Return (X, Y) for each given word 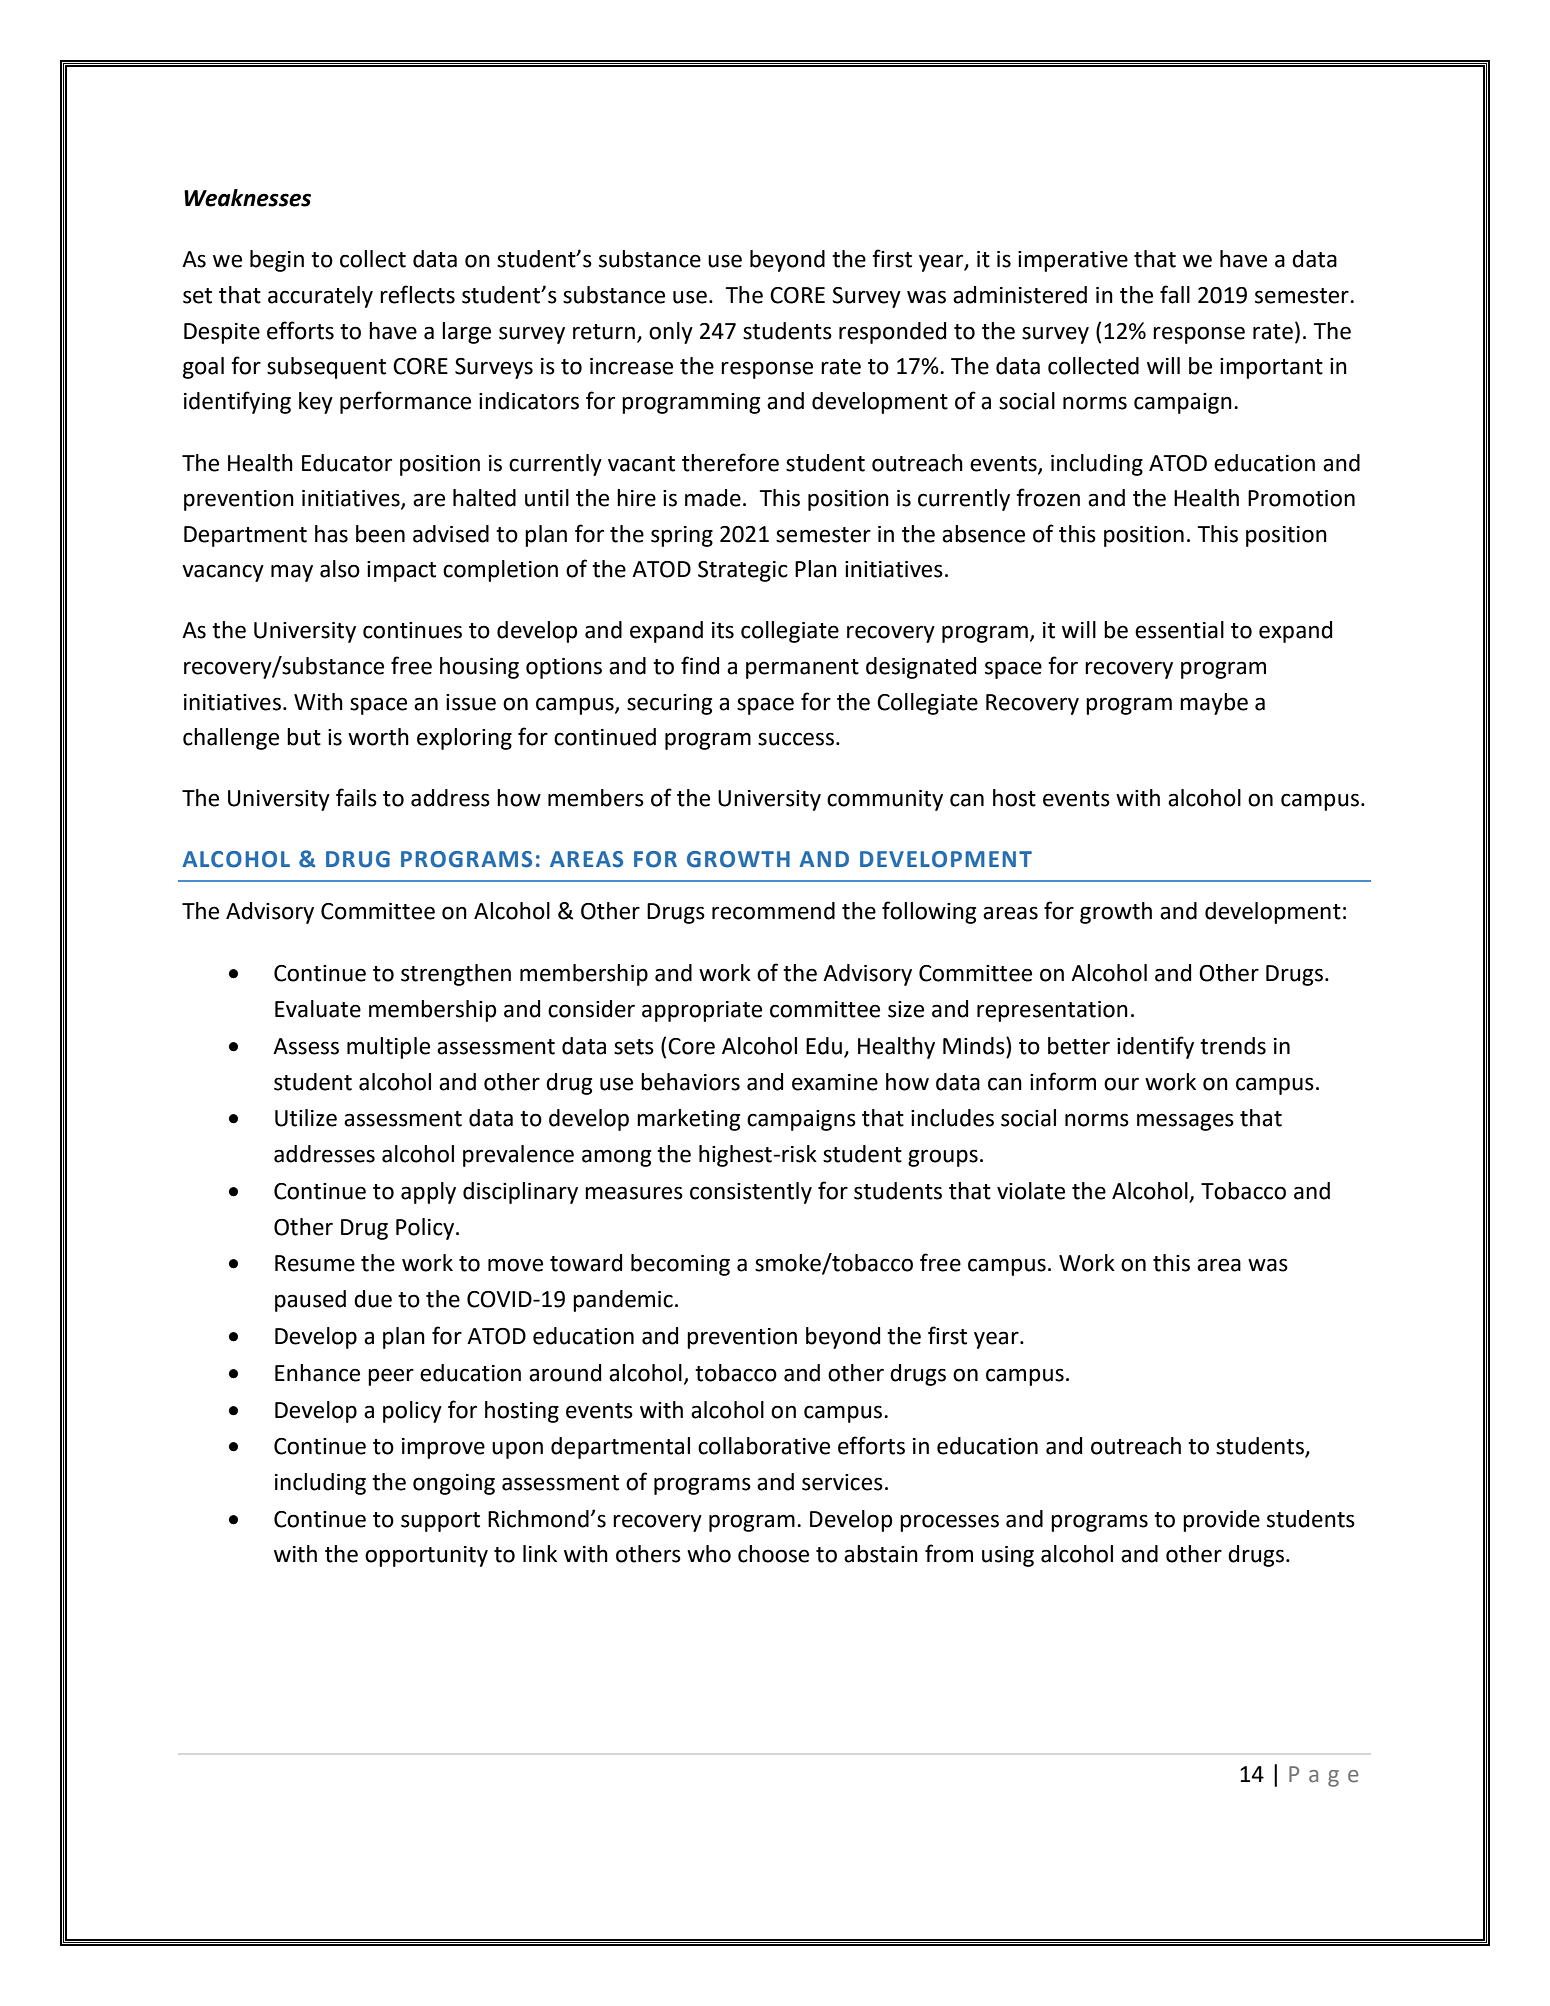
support (440, 1522)
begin (277, 261)
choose (773, 1554)
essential (1179, 630)
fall (1175, 294)
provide (1221, 1521)
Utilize (306, 1118)
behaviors (690, 1082)
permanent (802, 669)
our (1121, 1084)
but (304, 737)
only (671, 333)
